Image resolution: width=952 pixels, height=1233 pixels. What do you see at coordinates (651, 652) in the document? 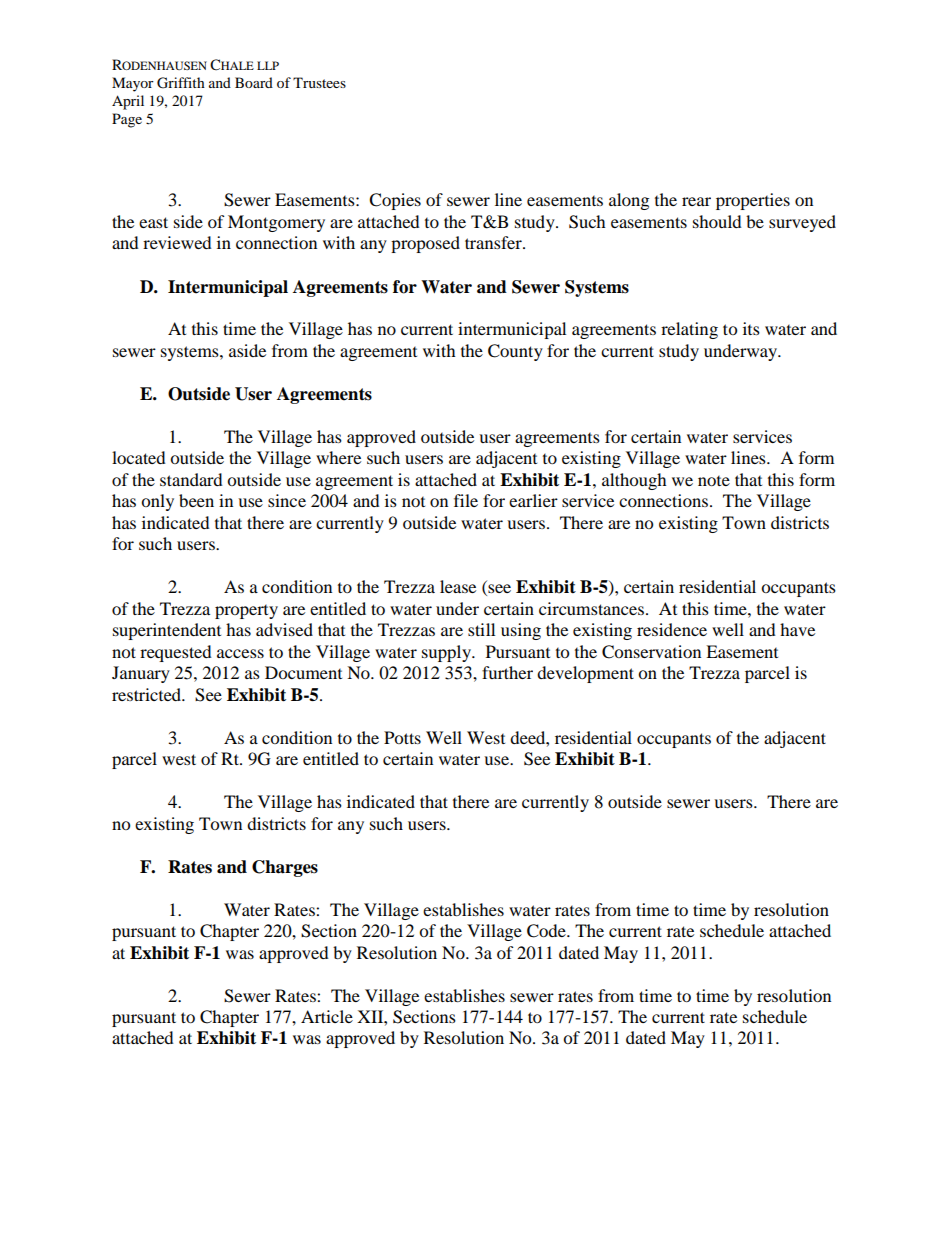
I see `Conservation` at bounding box center [651, 652].
